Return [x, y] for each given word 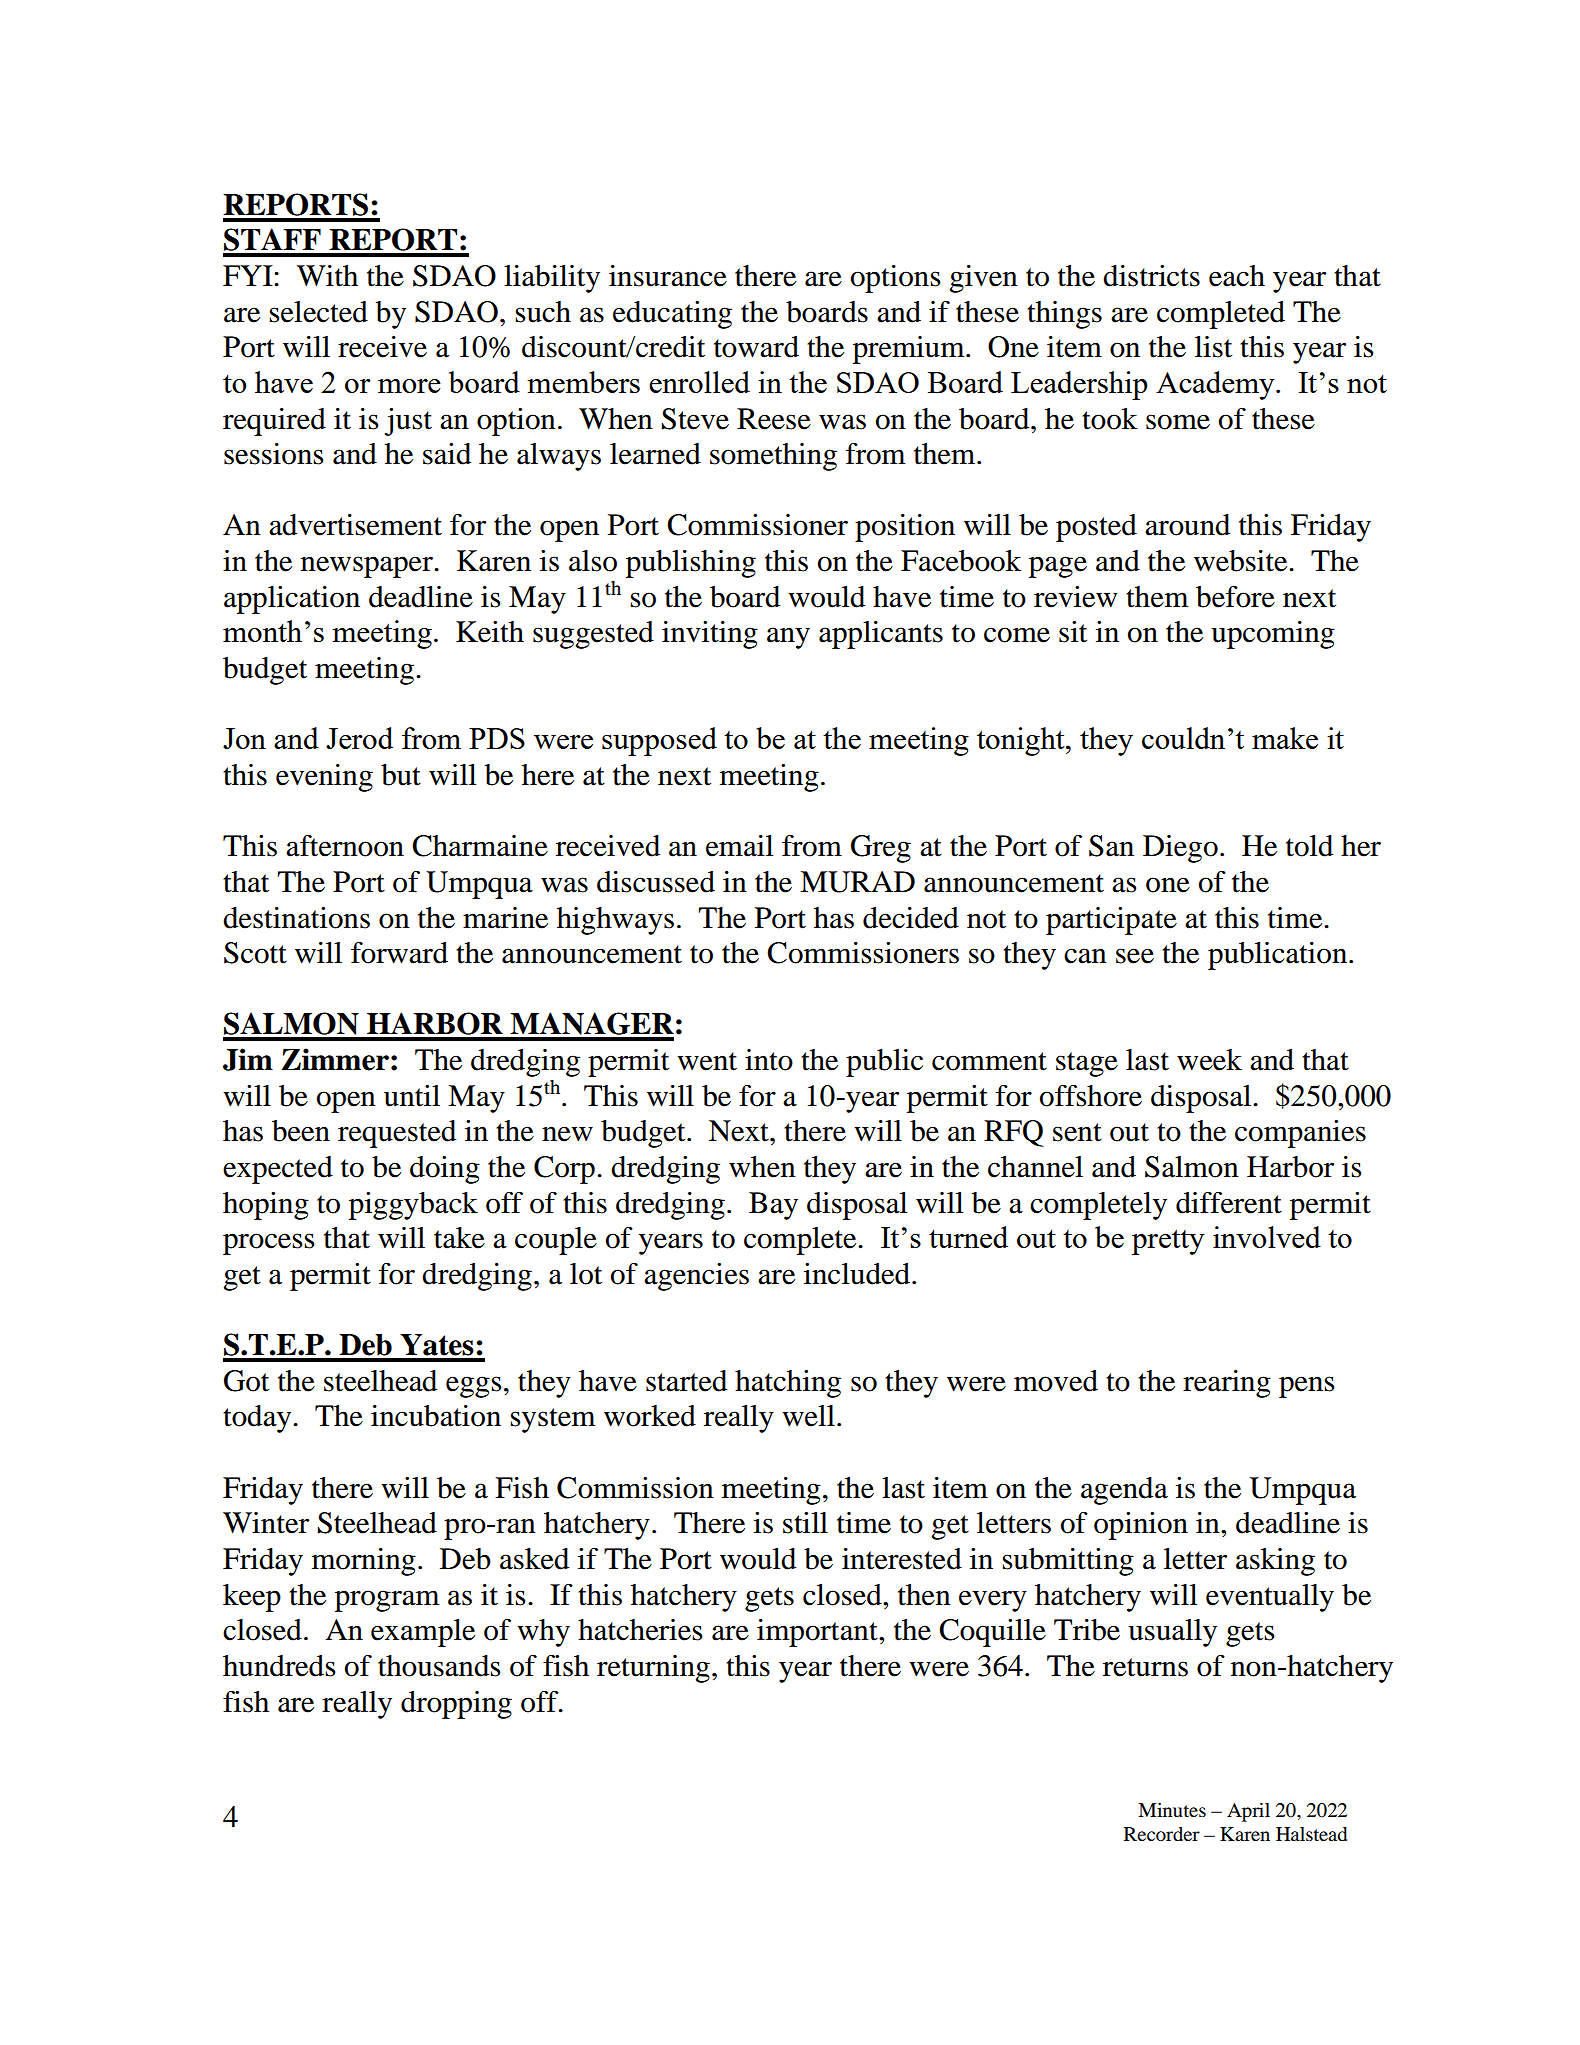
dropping [456, 1705]
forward [399, 953]
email [739, 846]
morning [364, 1562]
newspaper [368, 567]
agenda [1124, 1491]
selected [318, 312]
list [1213, 347]
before [1235, 597]
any [788, 638]
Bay [773, 1206]
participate [1111, 921]
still [805, 1523]
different [1229, 1203]
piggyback [413, 1206]
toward [756, 347]
